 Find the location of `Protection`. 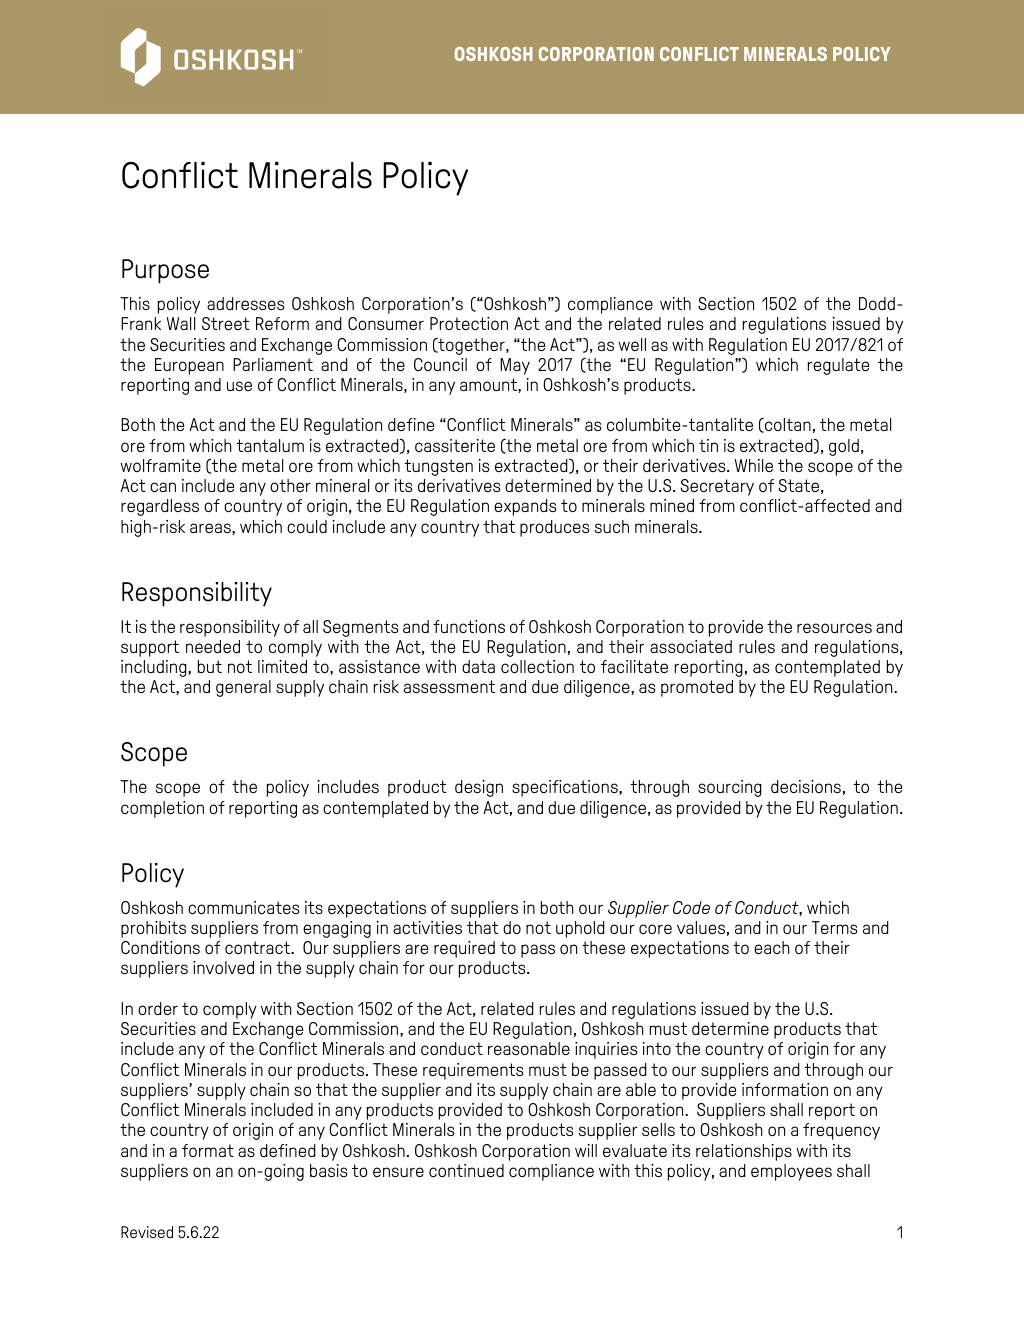

Protection is located at coordinates (469, 323).
